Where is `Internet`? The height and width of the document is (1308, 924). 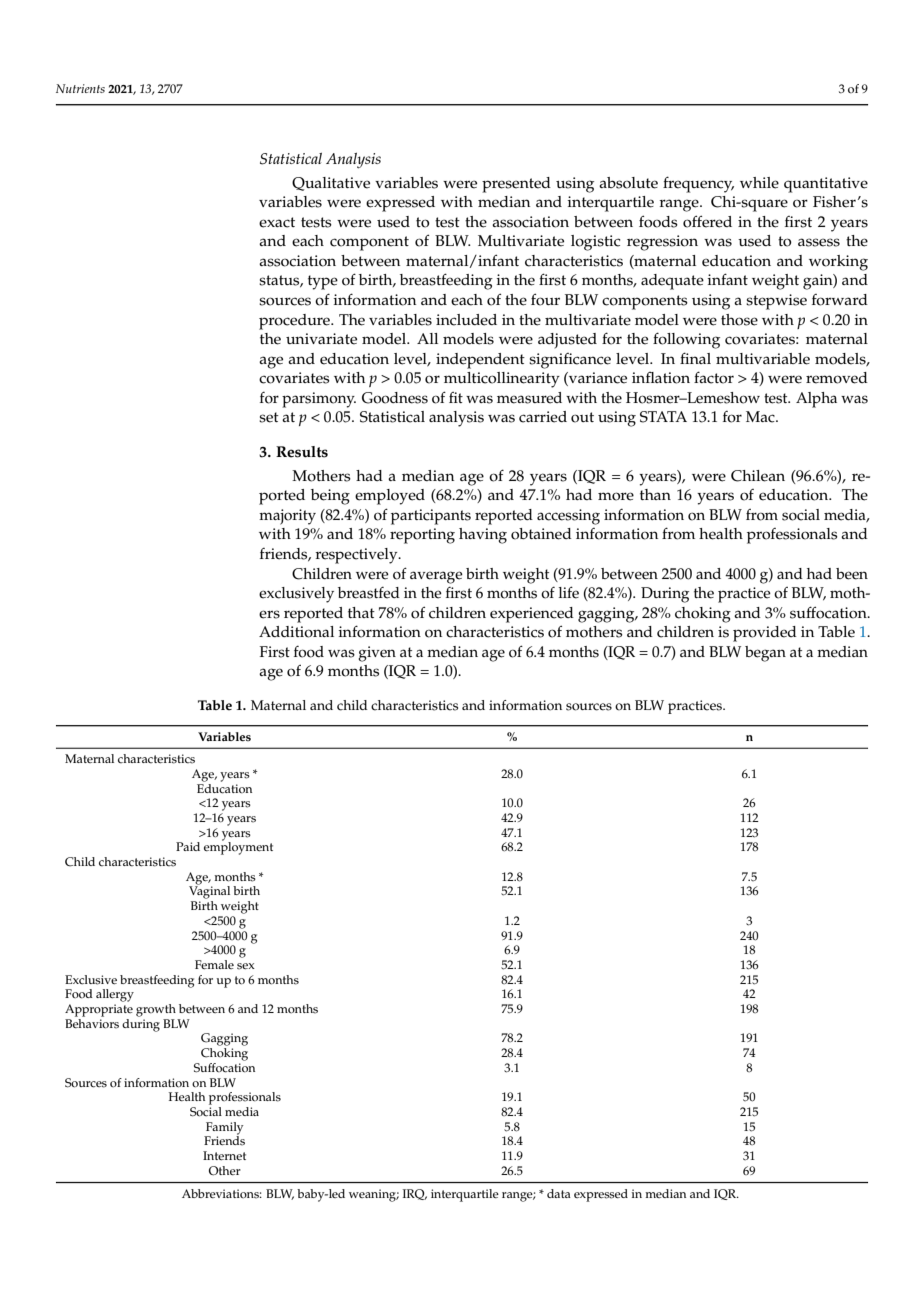 Internet is located at coordinates (224, 1156).
